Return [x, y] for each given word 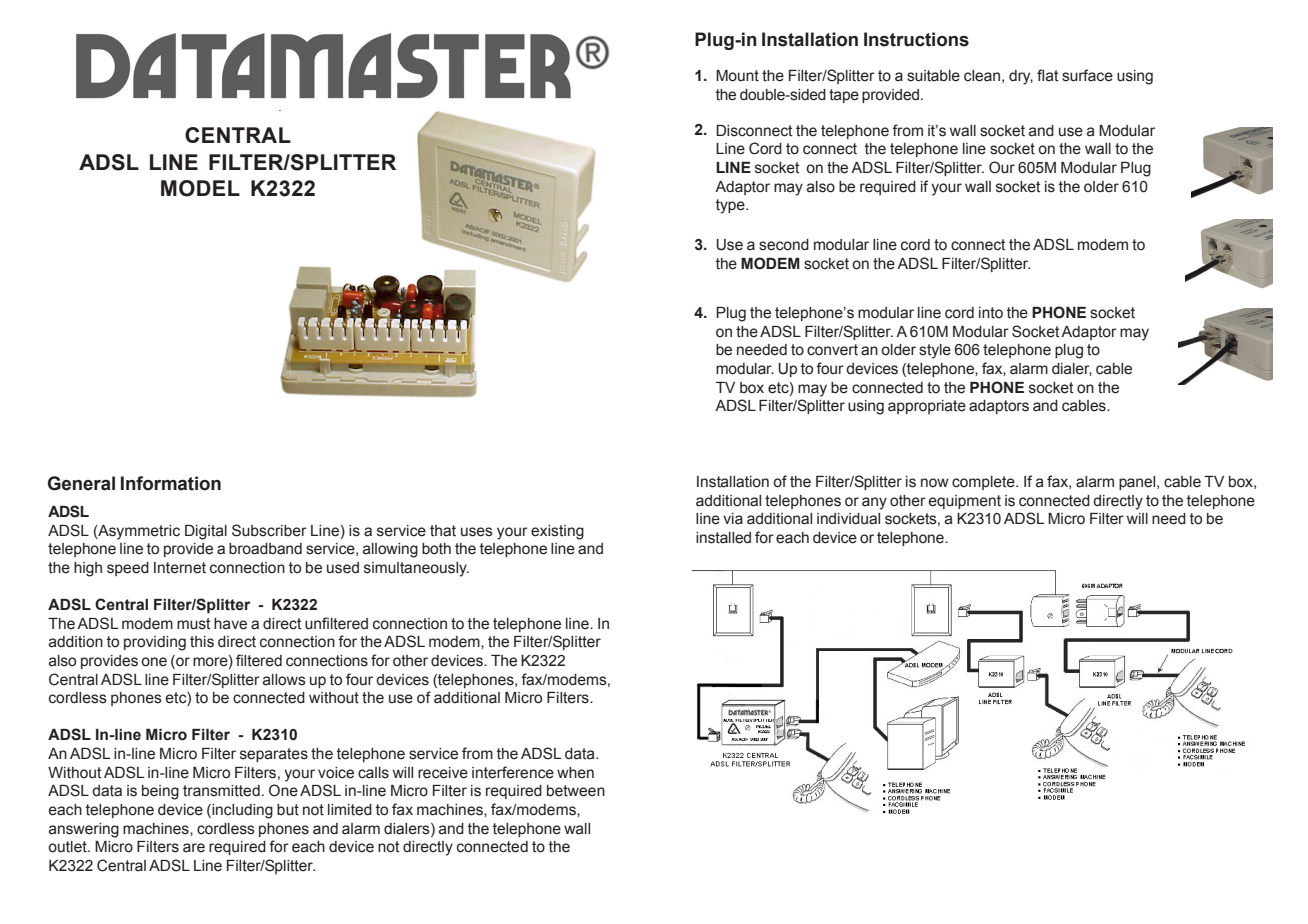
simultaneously [416, 569]
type [731, 206]
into [991, 313]
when [575, 773]
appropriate [927, 407]
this [202, 642]
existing [557, 532]
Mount [737, 76]
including [241, 811]
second [784, 245]
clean [982, 76]
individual [848, 519]
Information [171, 483]
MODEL [200, 188]
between [576, 791]
